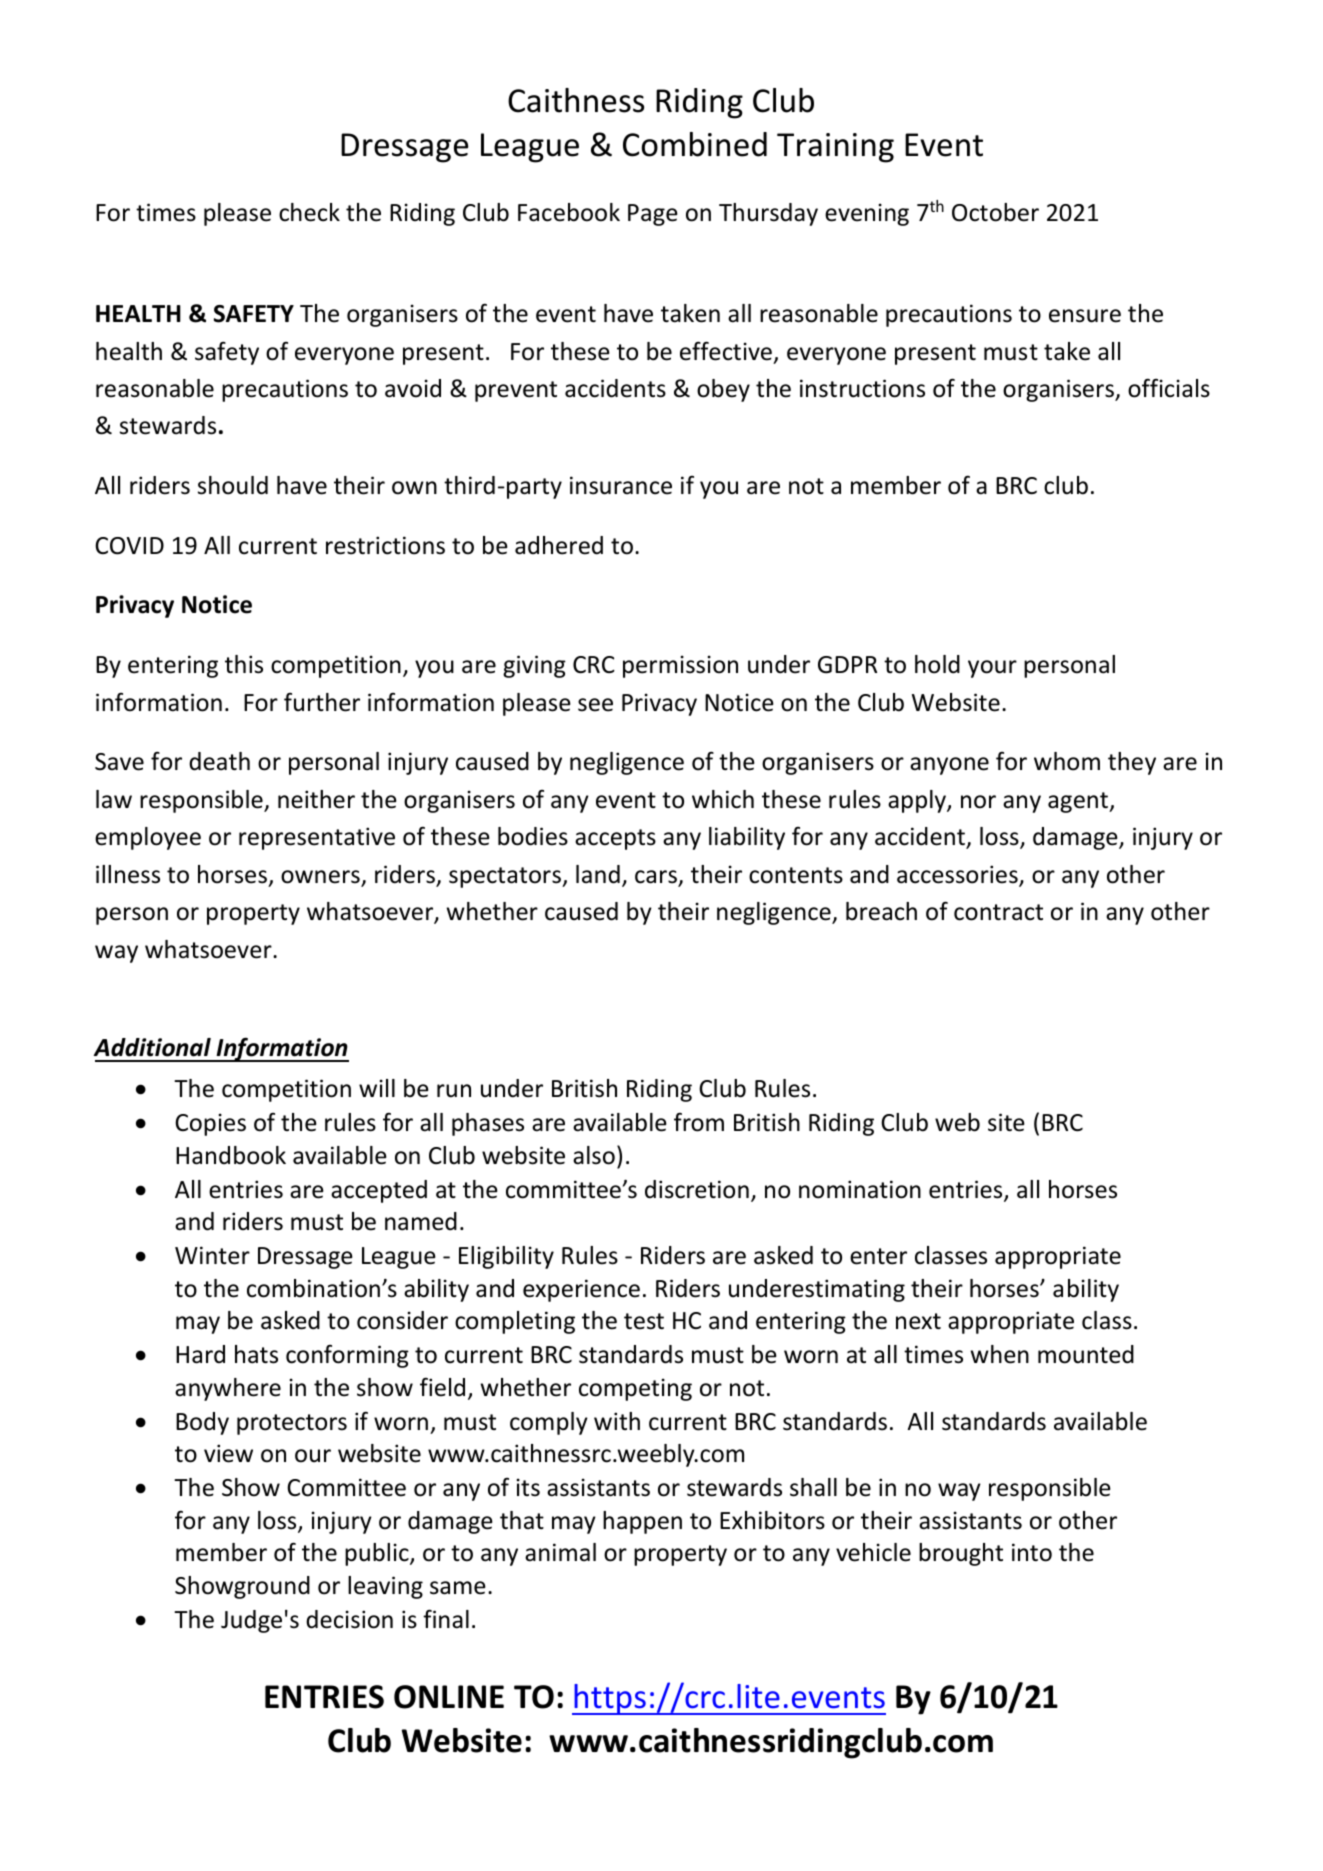 This screenshot has width=1323, height=1871. I want to click on animal, so click(560, 1552).
